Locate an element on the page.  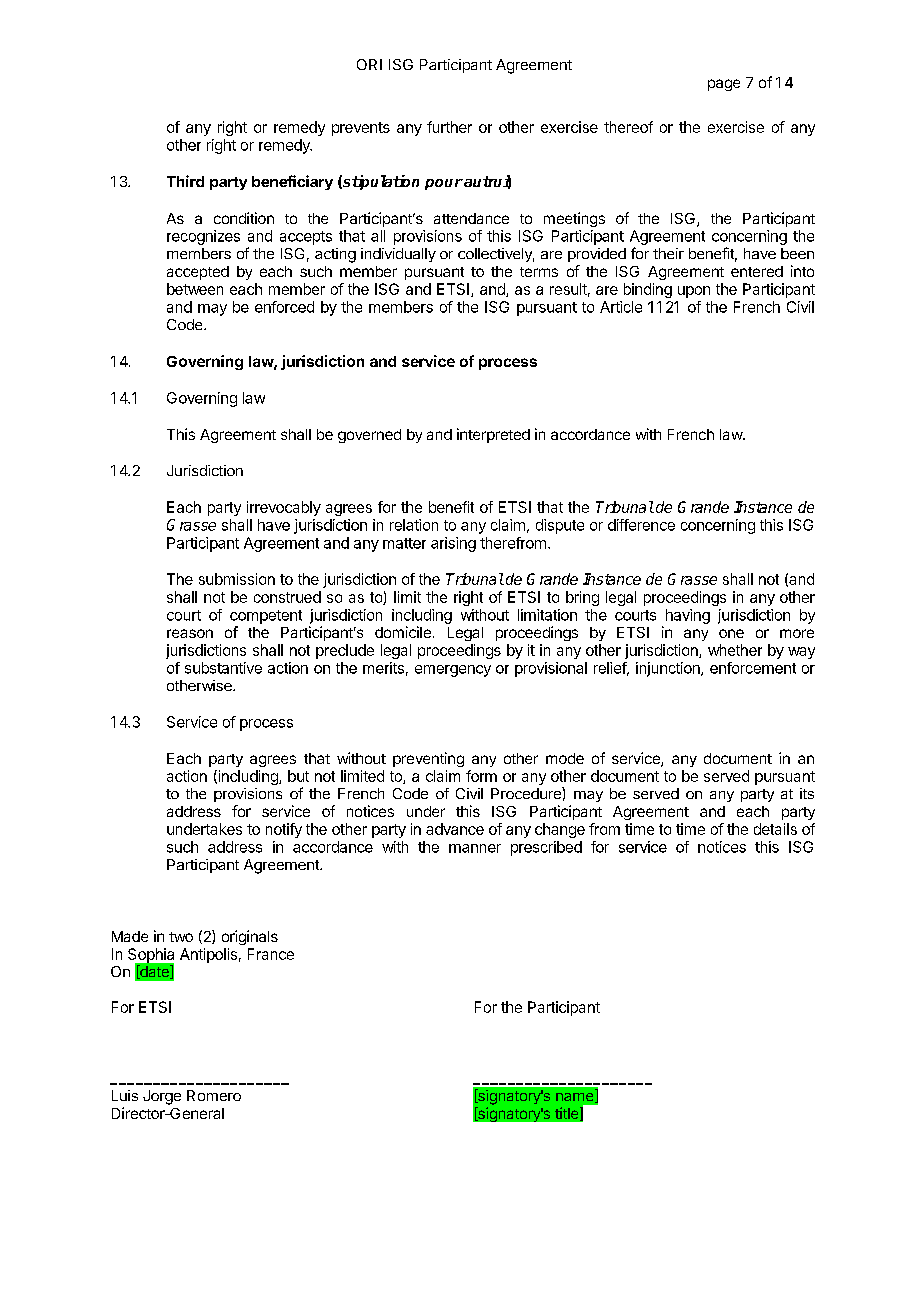
difference is located at coordinates (641, 525).
